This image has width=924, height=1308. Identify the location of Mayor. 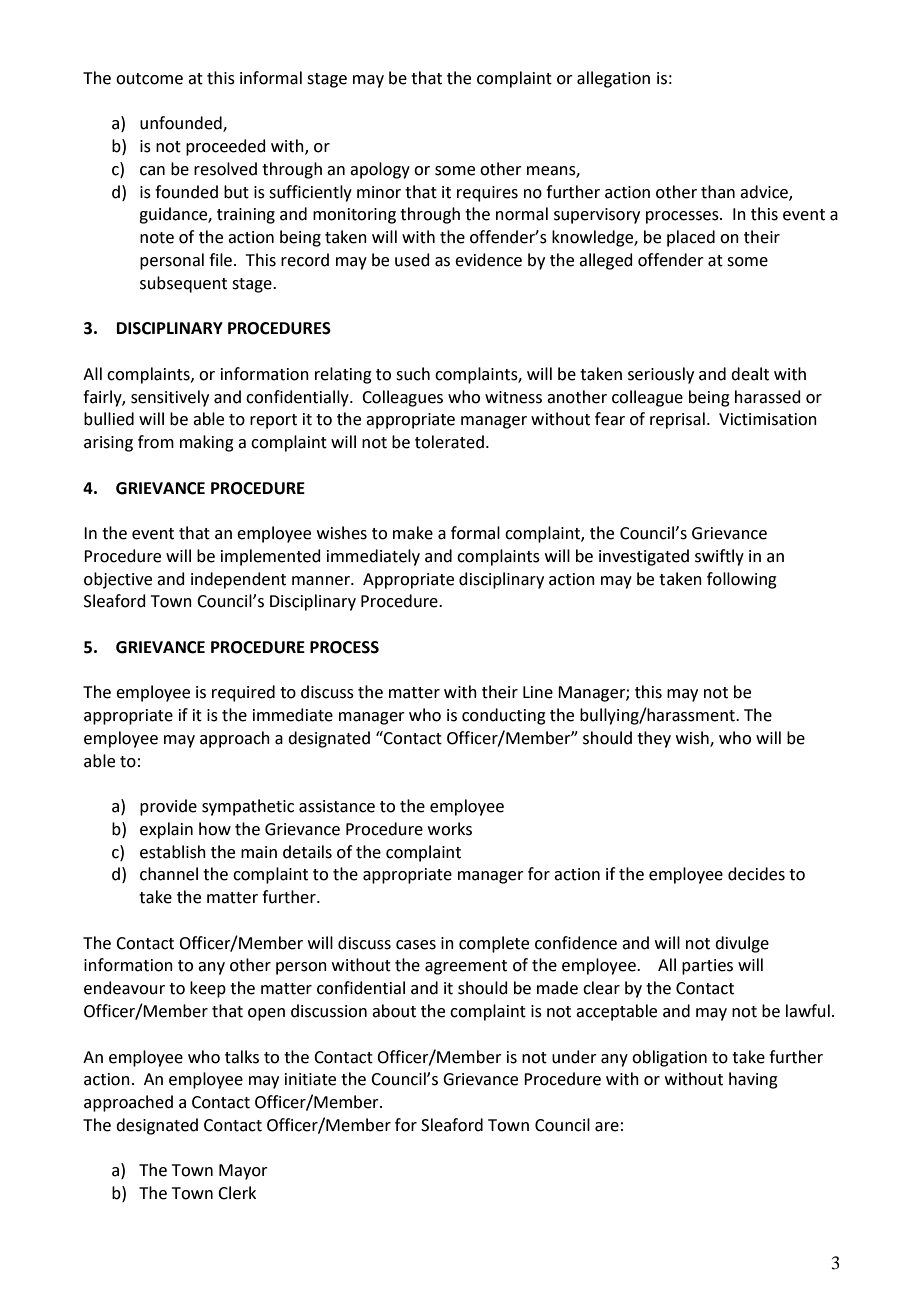
(243, 1172).
